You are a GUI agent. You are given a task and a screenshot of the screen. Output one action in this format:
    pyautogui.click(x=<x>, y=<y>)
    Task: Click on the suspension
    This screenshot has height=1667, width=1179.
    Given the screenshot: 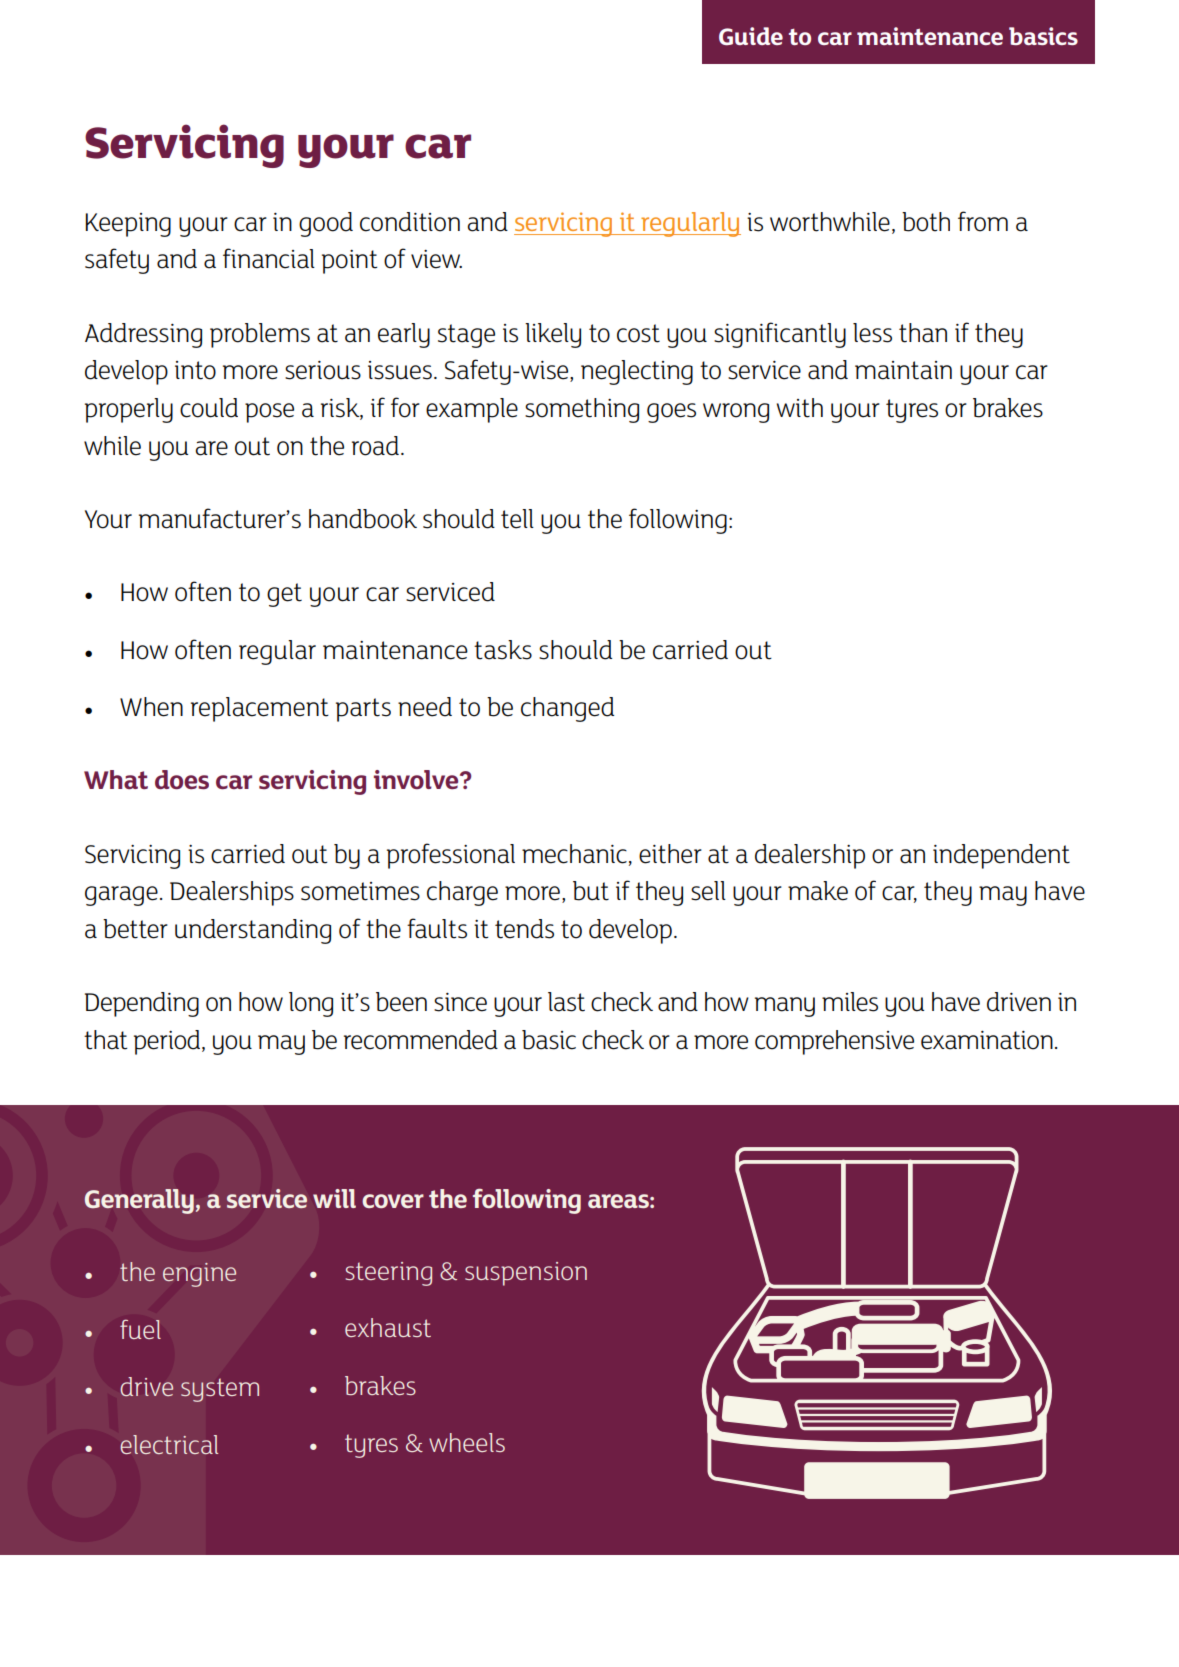 What is the action you would take?
    pyautogui.click(x=526, y=1274)
